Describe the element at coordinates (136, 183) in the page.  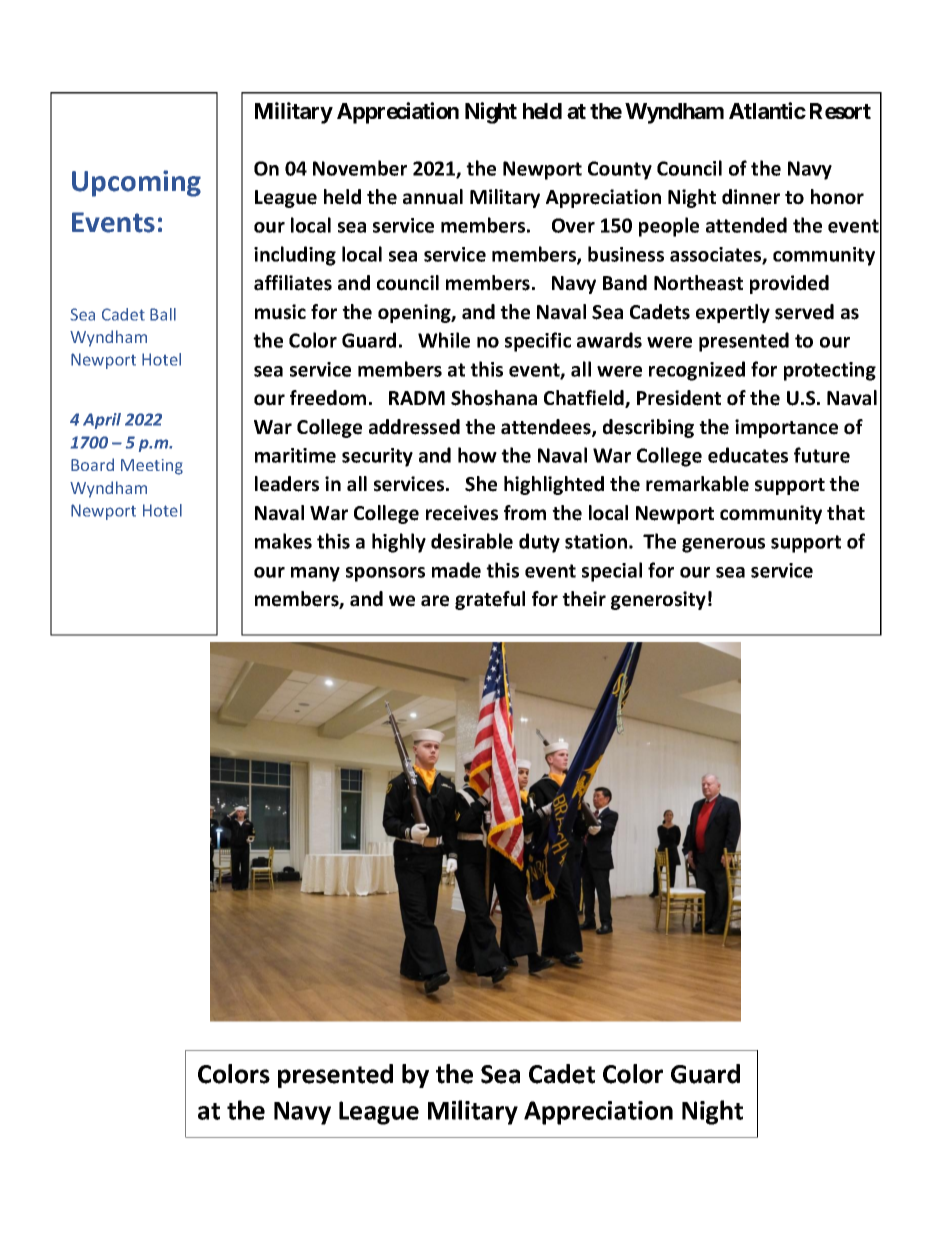
I see `Upcoming` at that location.
